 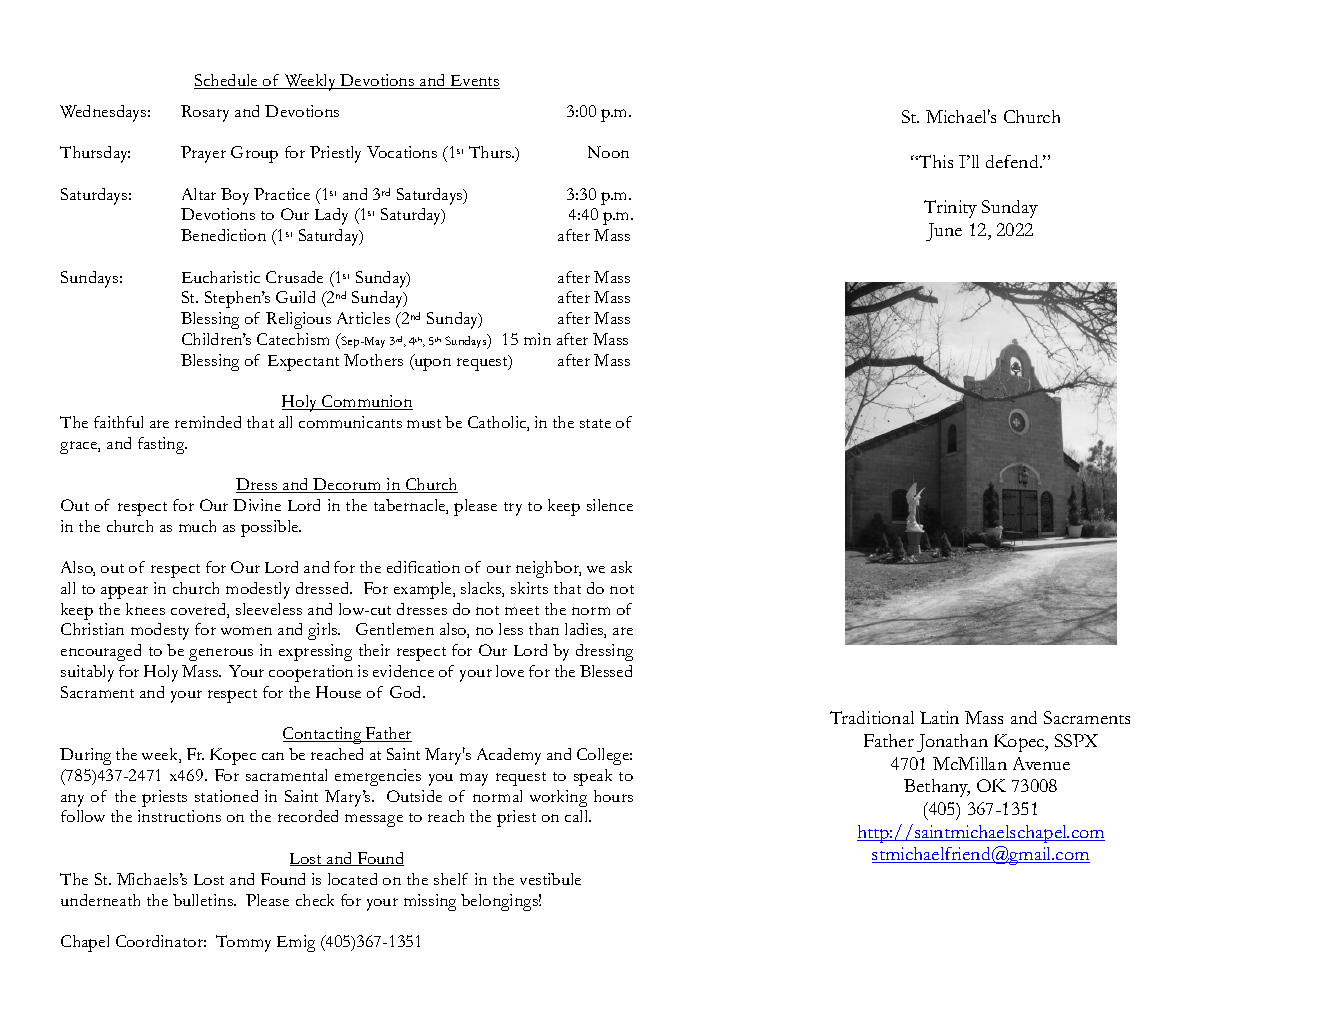 I want to click on much, so click(x=197, y=526).
